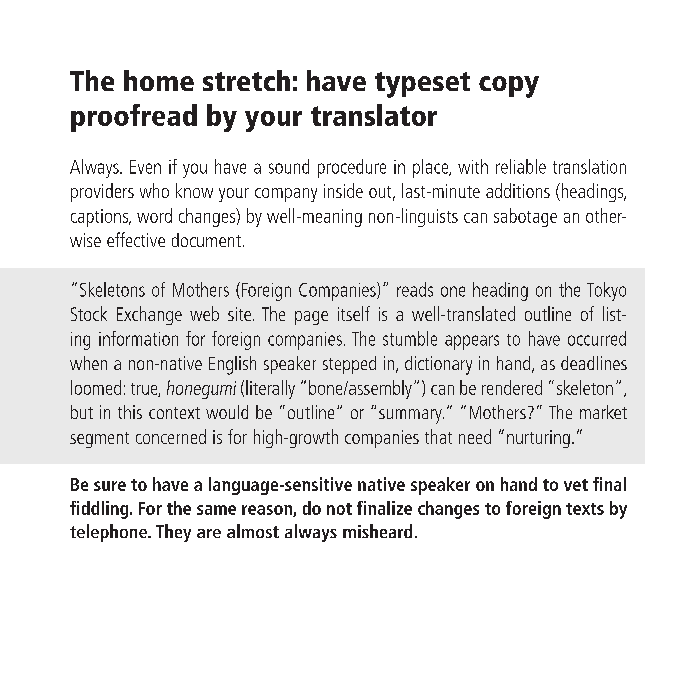 The image size is (697, 697). I want to click on rendered, so click(512, 387).
